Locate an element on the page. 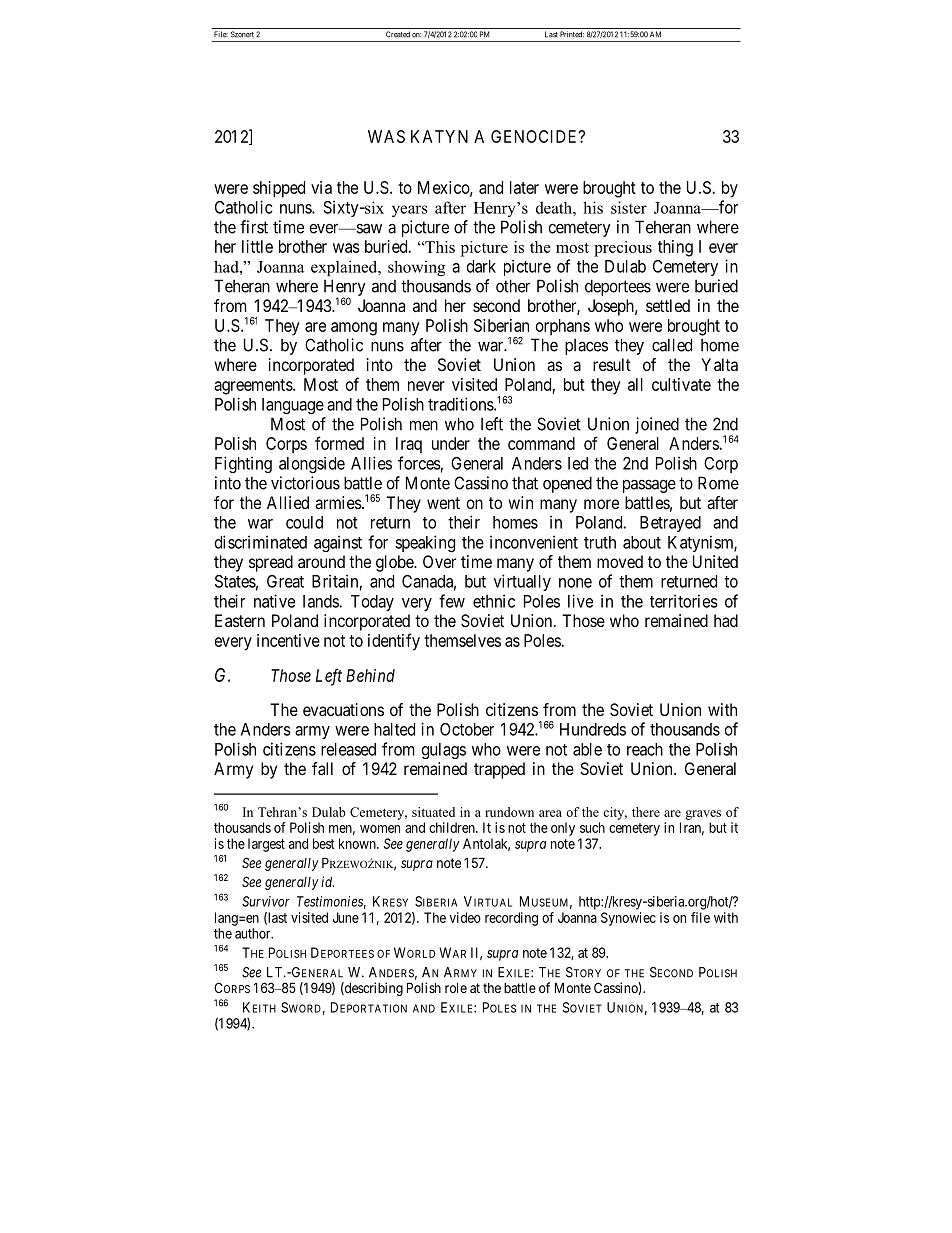 The image size is (952, 1233). sister is located at coordinates (629, 207).
